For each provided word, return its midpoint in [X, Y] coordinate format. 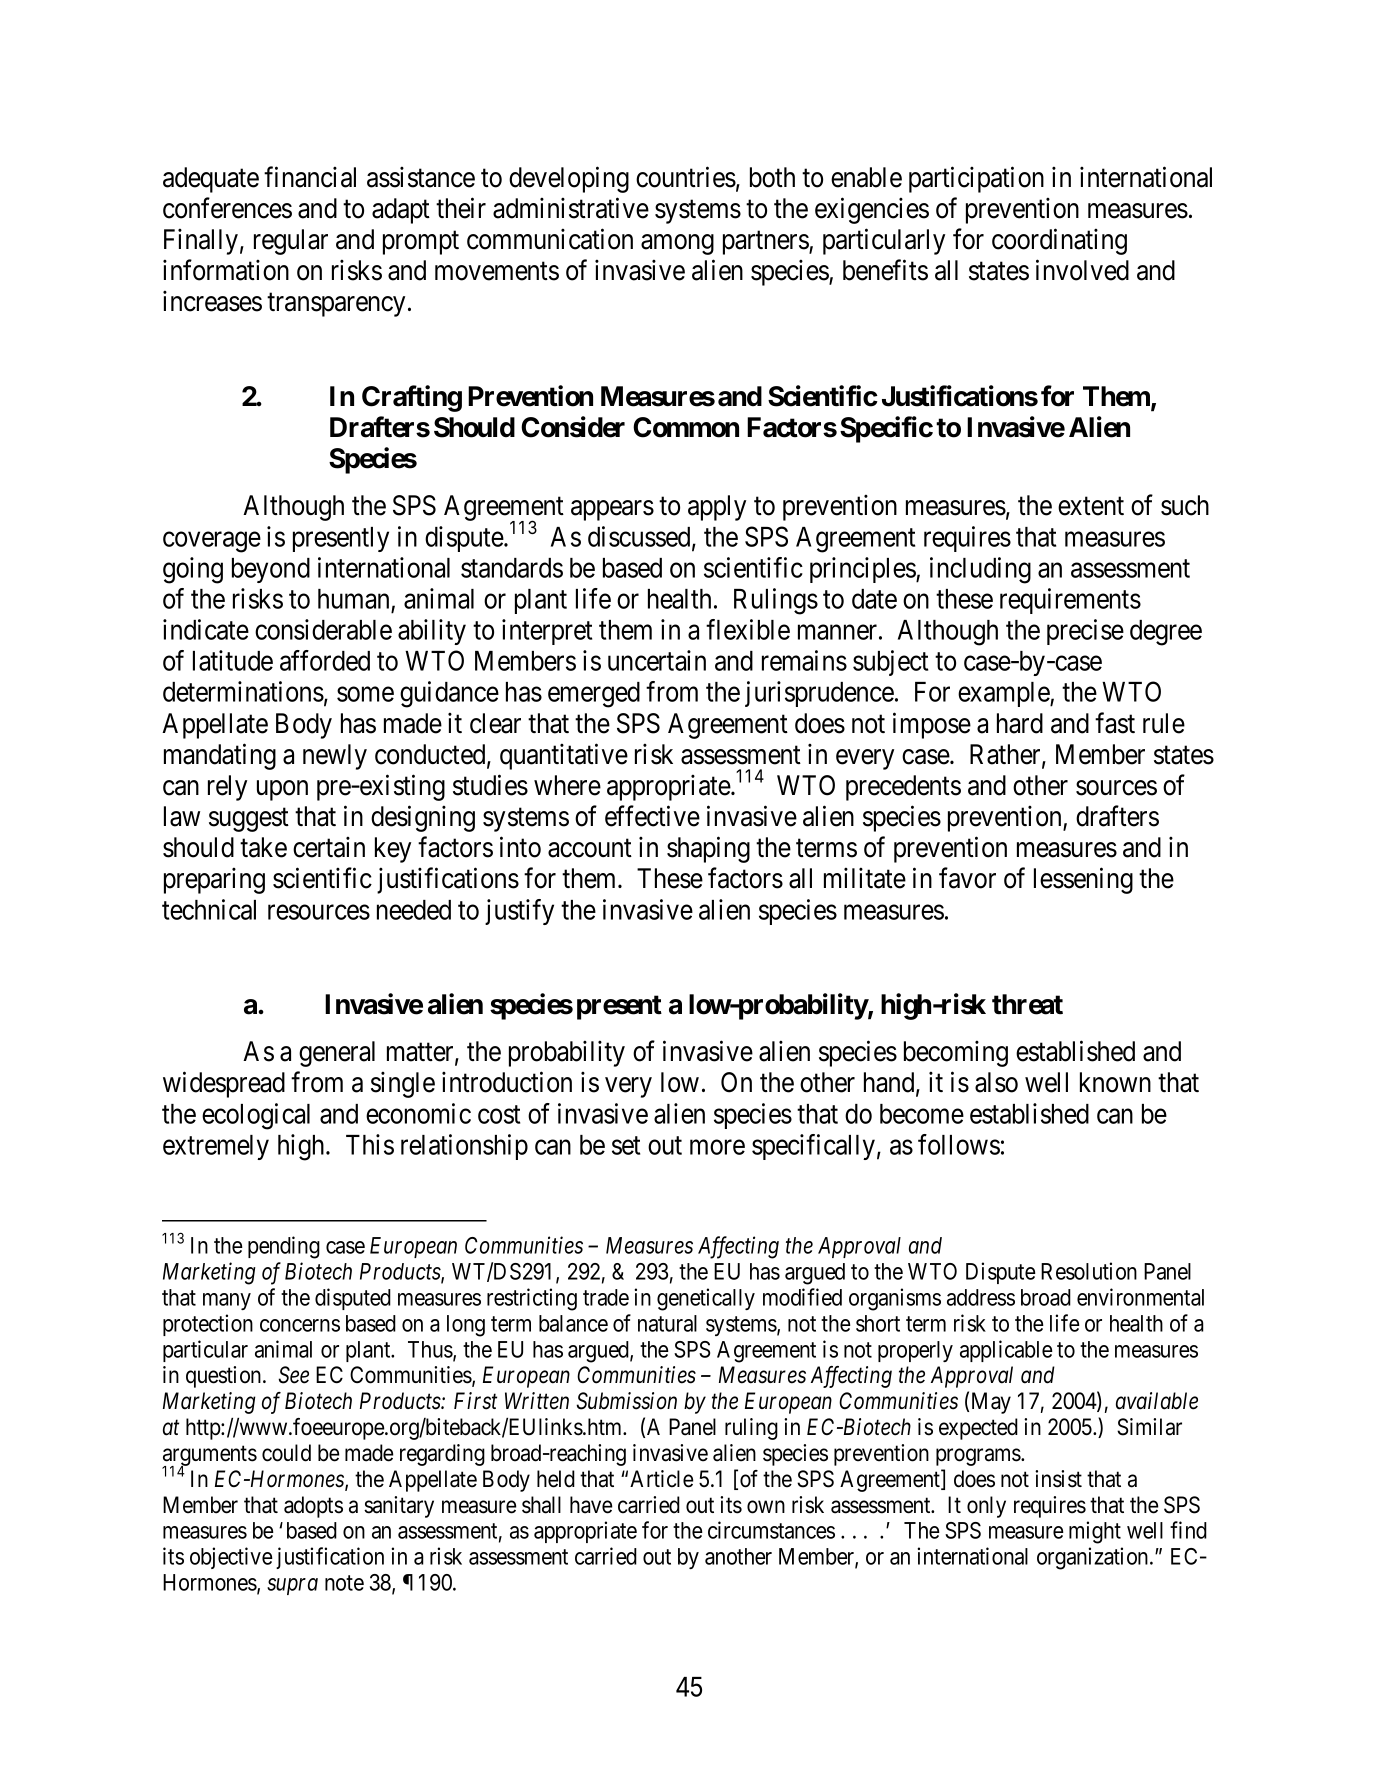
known [1115, 1082]
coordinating [1059, 241]
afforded [325, 660]
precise [1085, 632]
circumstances [771, 1530]
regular [291, 242]
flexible [748, 629]
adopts [313, 1507]
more [717, 1147]
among [677, 244]
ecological [256, 1116]
